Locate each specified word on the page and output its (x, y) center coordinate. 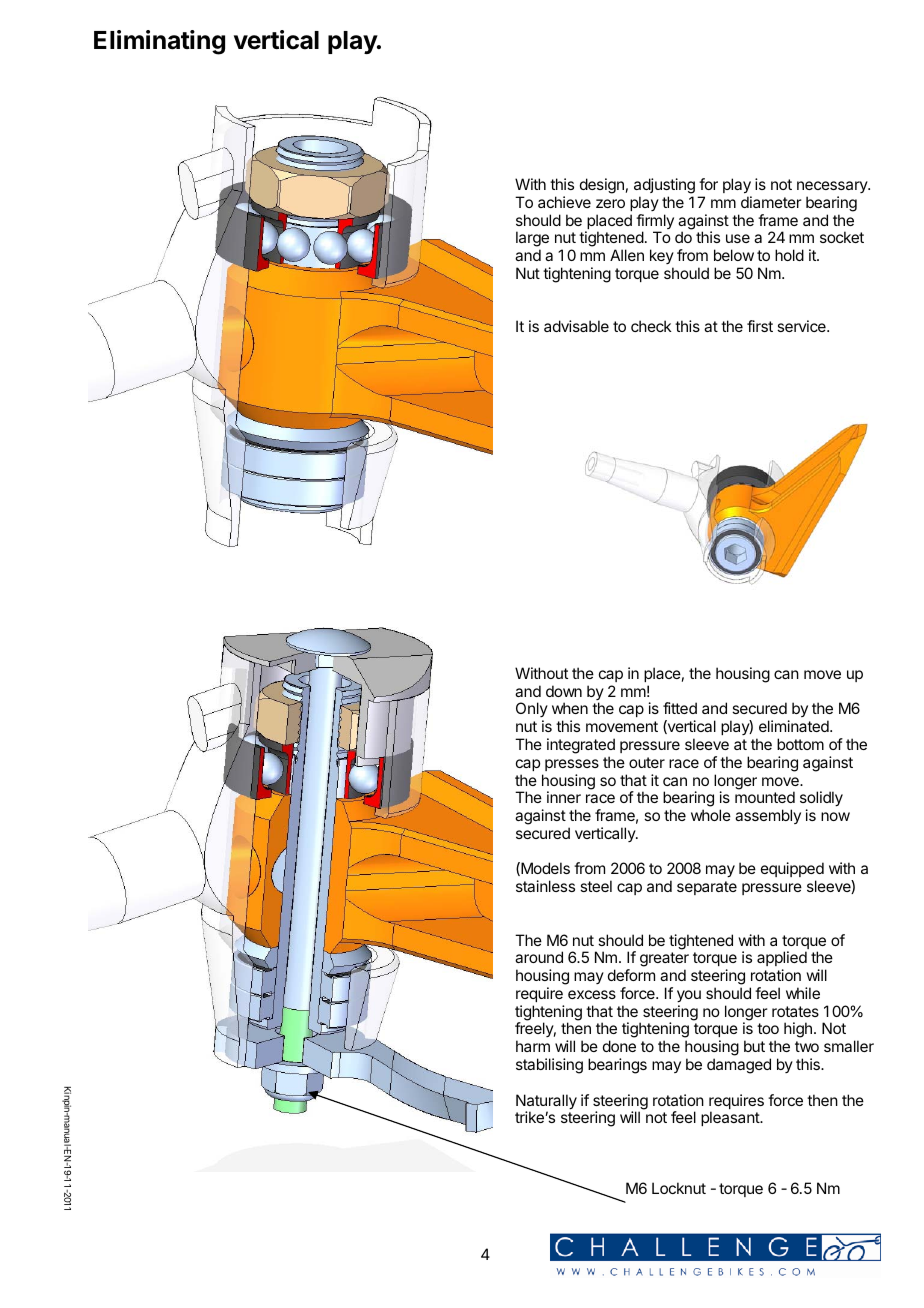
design (602, 186)
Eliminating (159, 42)
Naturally (546, 1103)
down (564, 691)
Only (532, 711)
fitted (680, 708)
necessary (833, 187)
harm (533, 1046)
